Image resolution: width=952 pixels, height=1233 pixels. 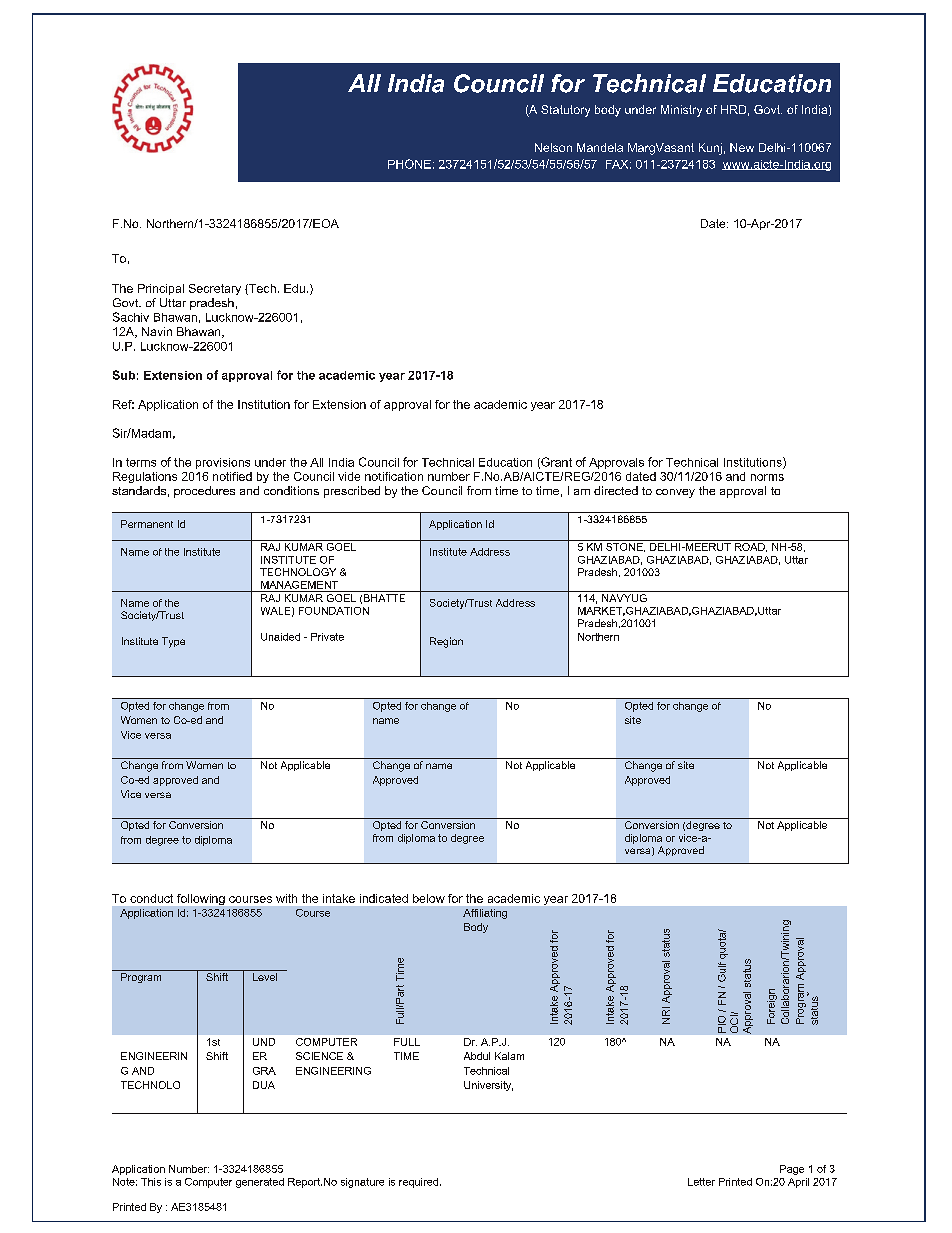 I want to click on Region, so click(x=446, y=642).
